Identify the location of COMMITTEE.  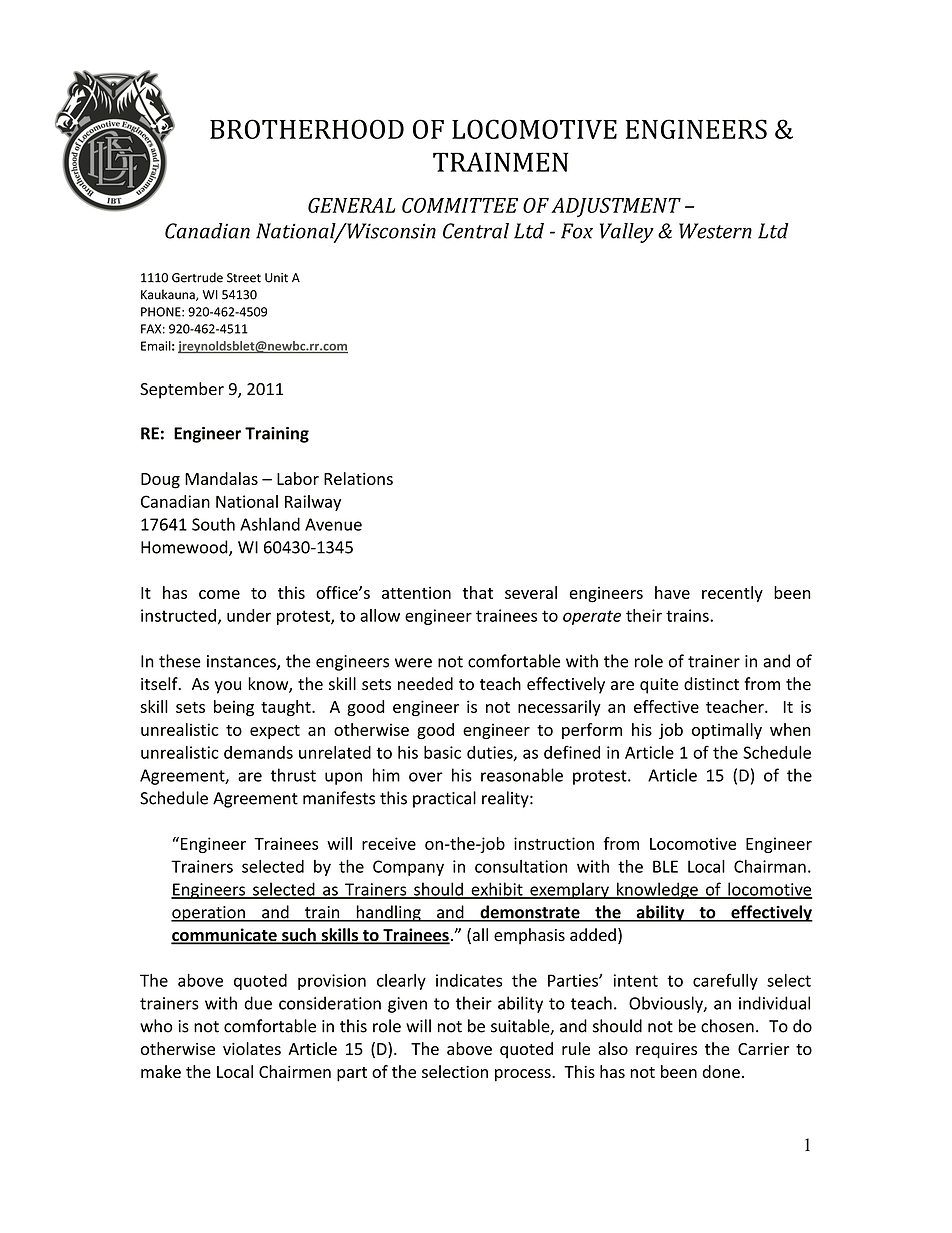
(460, 205).
